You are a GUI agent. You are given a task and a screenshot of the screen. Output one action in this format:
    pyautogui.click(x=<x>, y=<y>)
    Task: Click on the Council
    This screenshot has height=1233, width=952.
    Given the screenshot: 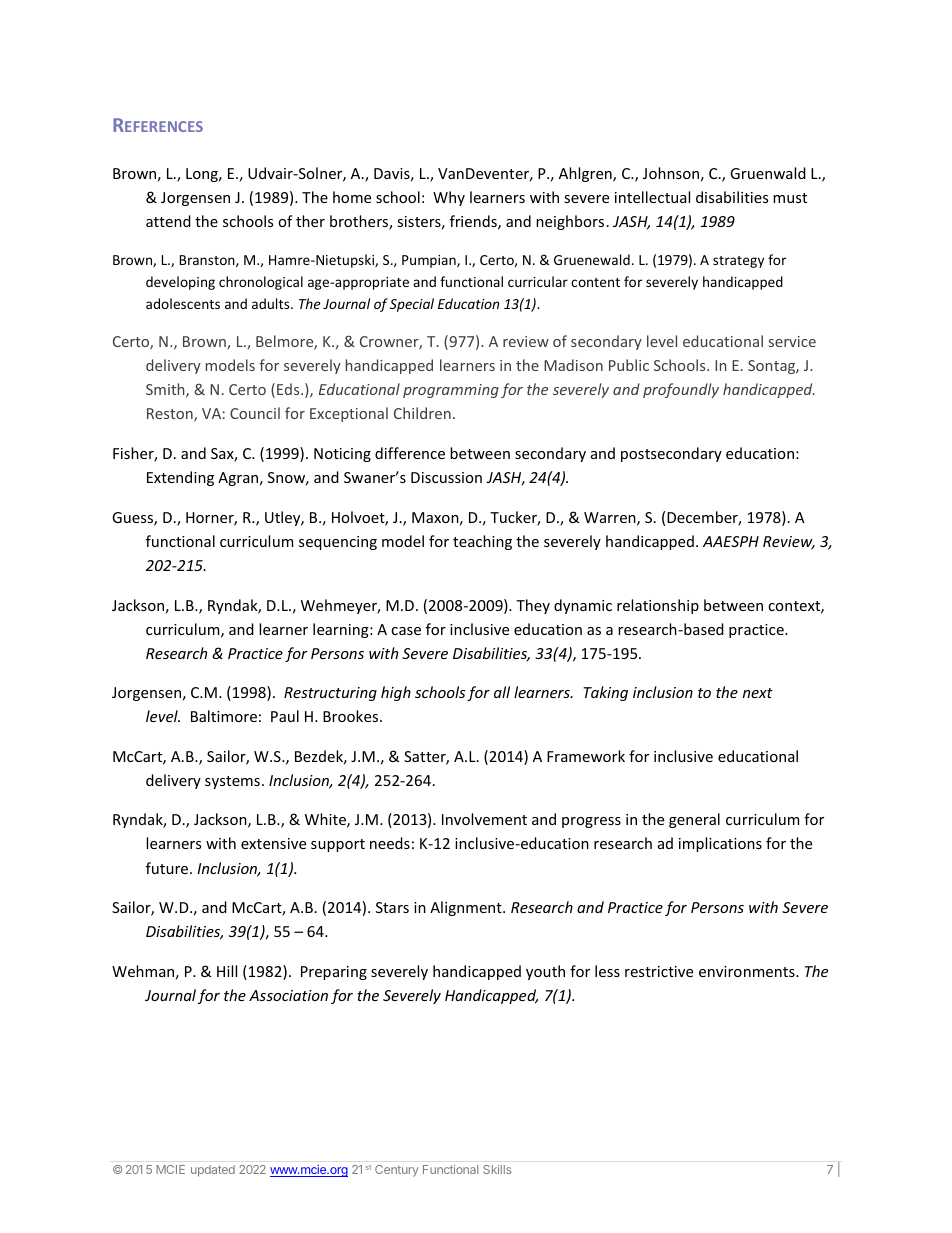 What is the action you would take?
    pyautogui.click(x=255, y=413)
